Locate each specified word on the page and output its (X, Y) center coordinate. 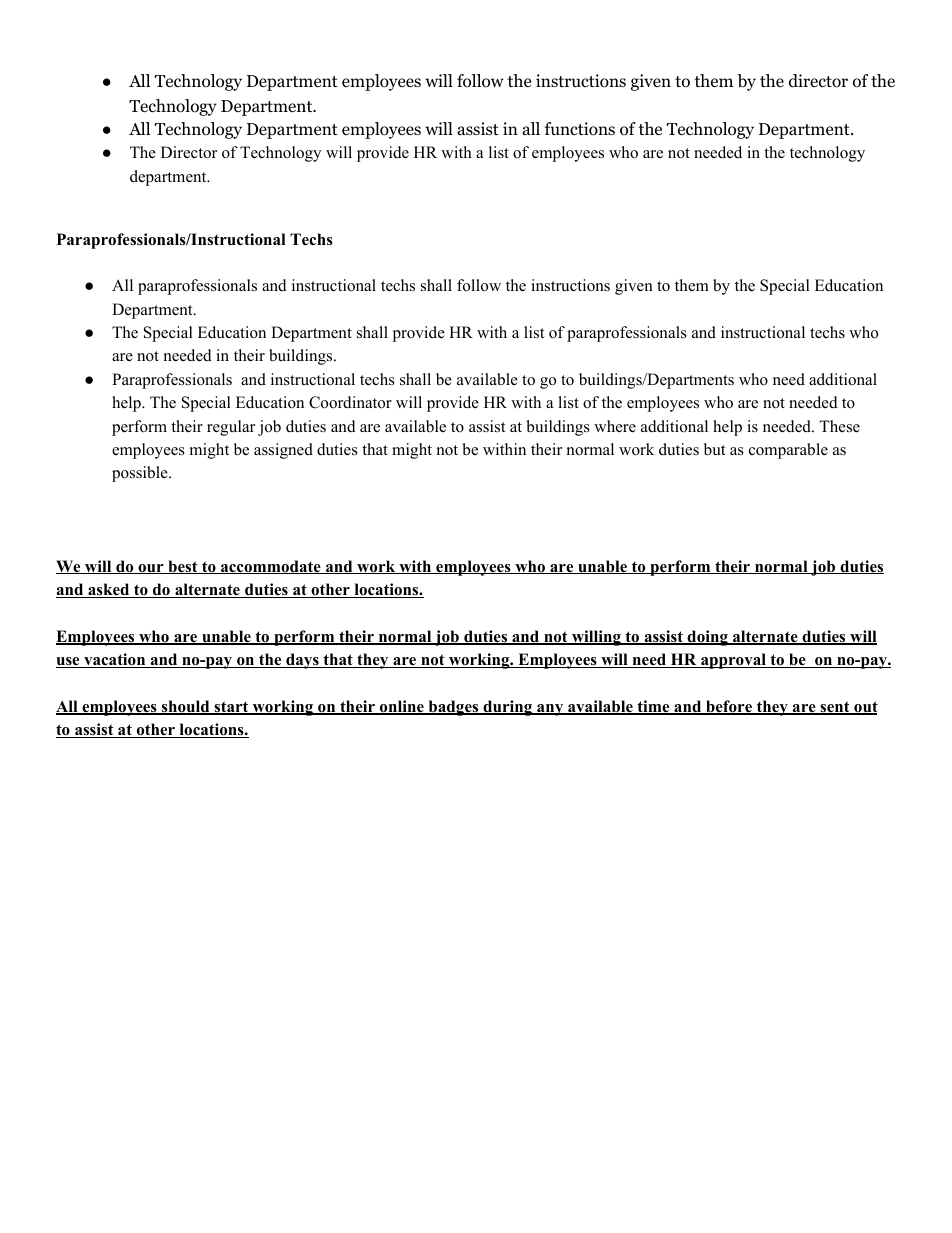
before (729, 707)
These (839, 426)
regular (231, 428)
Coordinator (350, 402)
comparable (788, 451)
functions (580, 129)
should (186, 707)
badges (453, 708)
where (615, 426)
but (714, 449)
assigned (283, 451)
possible (141, 474)
